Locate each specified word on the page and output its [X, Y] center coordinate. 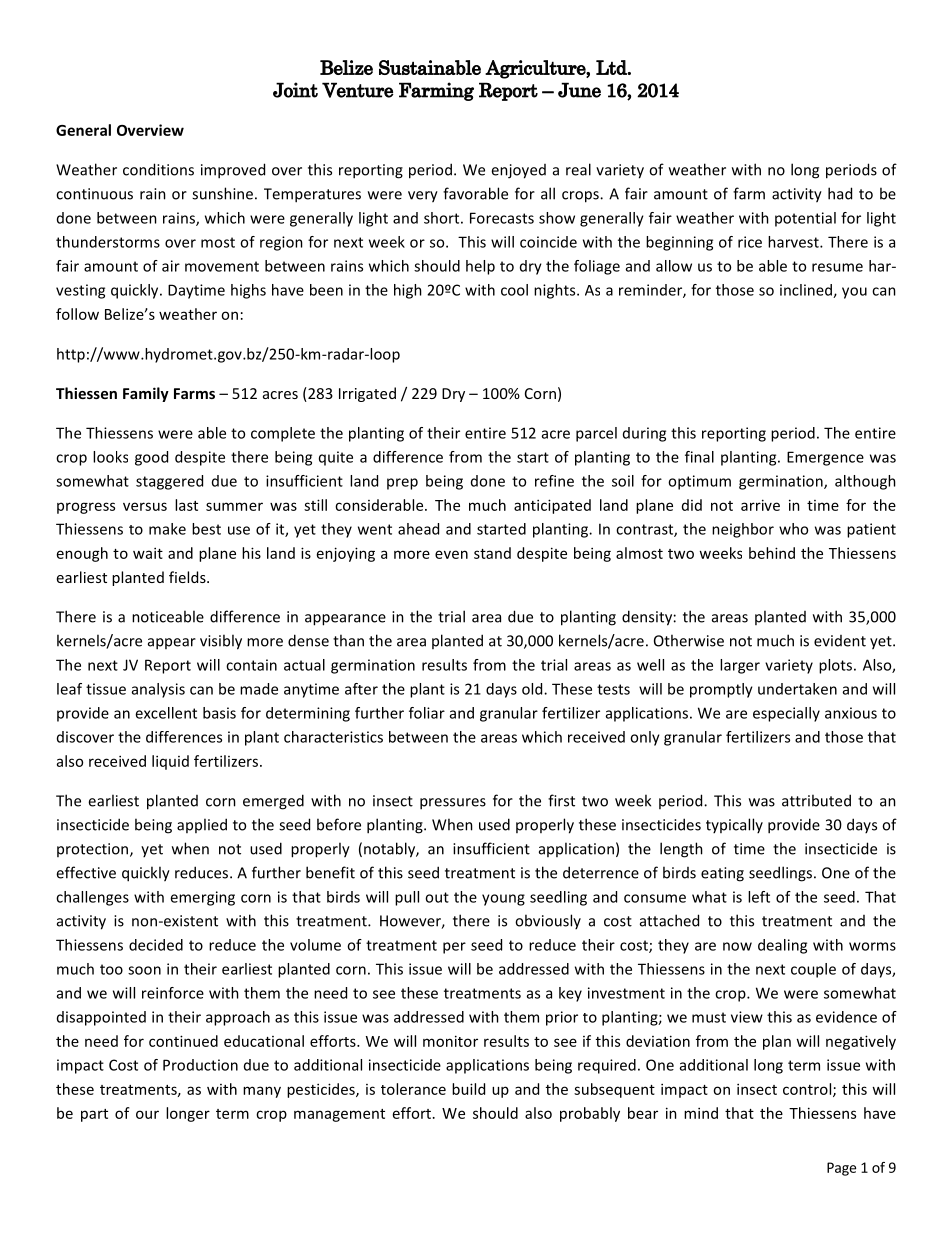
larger [740, 666]
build [468, 1089]
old [533, 689]
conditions [158, 169]
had [840, 193]
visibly [221, 642]
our [147, 1114]
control [808, 1090]
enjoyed [518, 171]
